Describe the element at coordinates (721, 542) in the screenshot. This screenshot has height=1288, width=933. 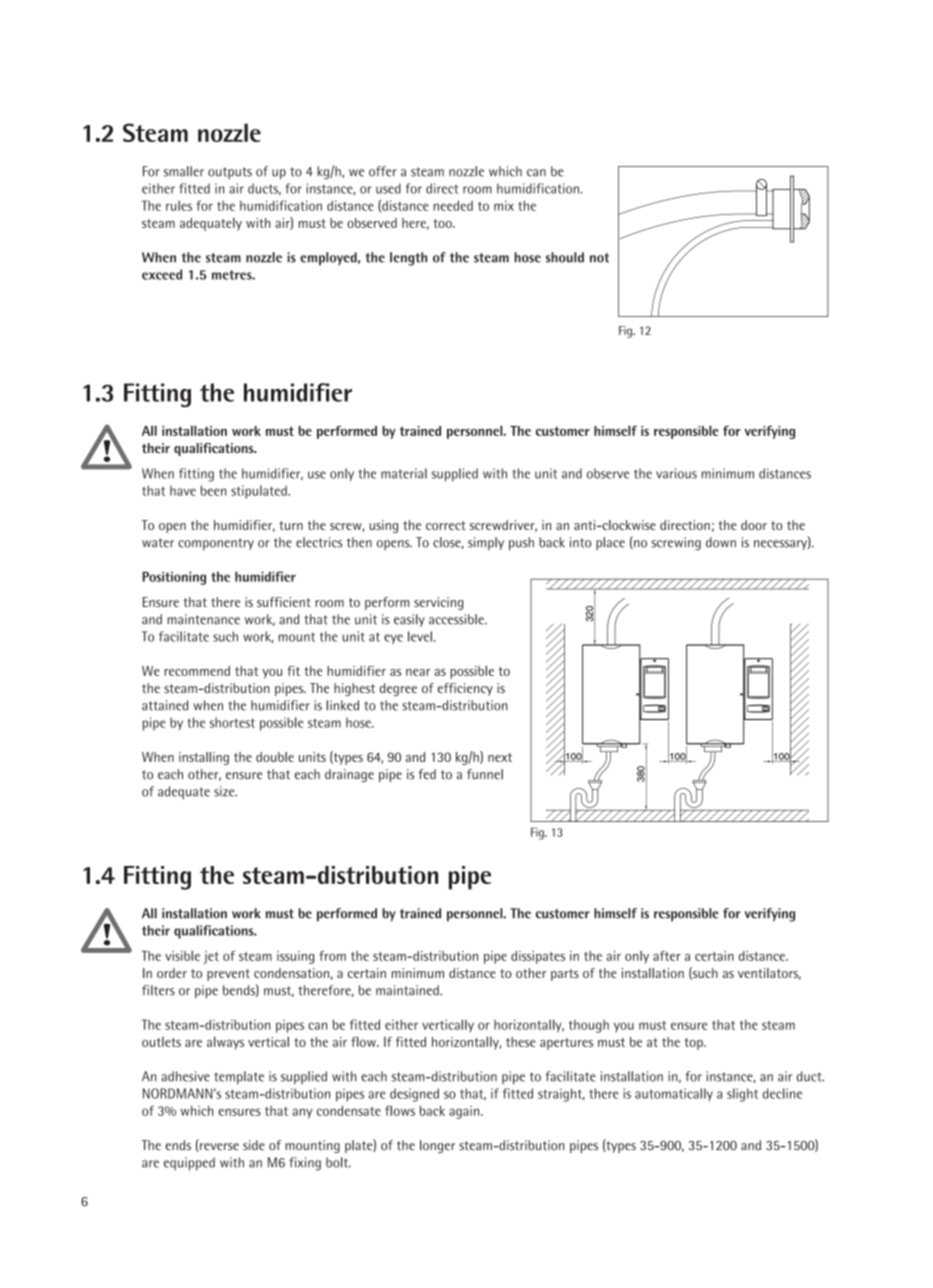
I see `down` at that location.
